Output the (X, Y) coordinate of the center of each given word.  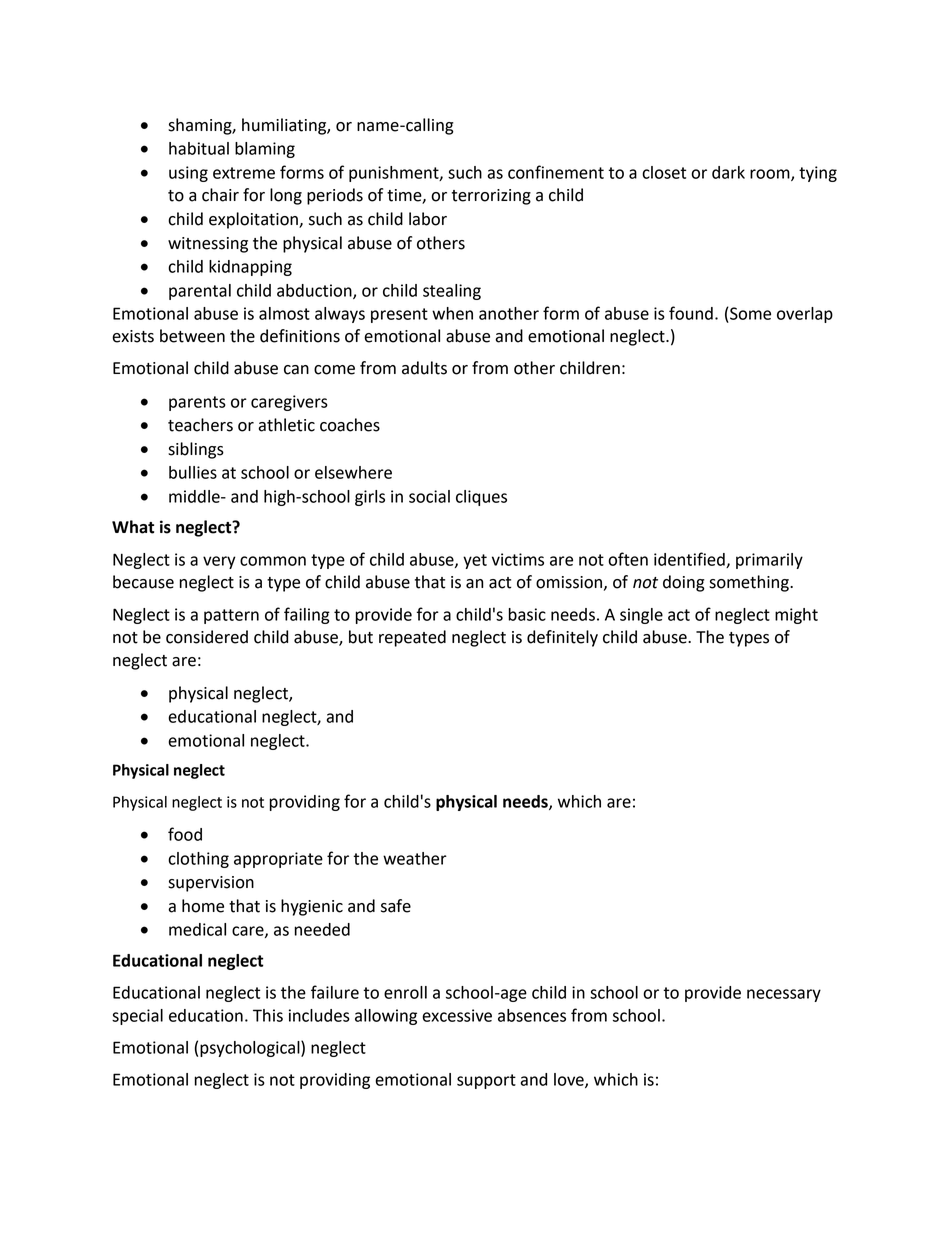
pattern (231, 616)
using (188, 174)
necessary (784, 995)
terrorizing (491, 197)
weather (415, 858)
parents (197, 403)
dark (728, 172)
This (268, 1015)
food (185, 834)
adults (424, 368)
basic (527, 614)
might (796, 616)
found (691, 313)
